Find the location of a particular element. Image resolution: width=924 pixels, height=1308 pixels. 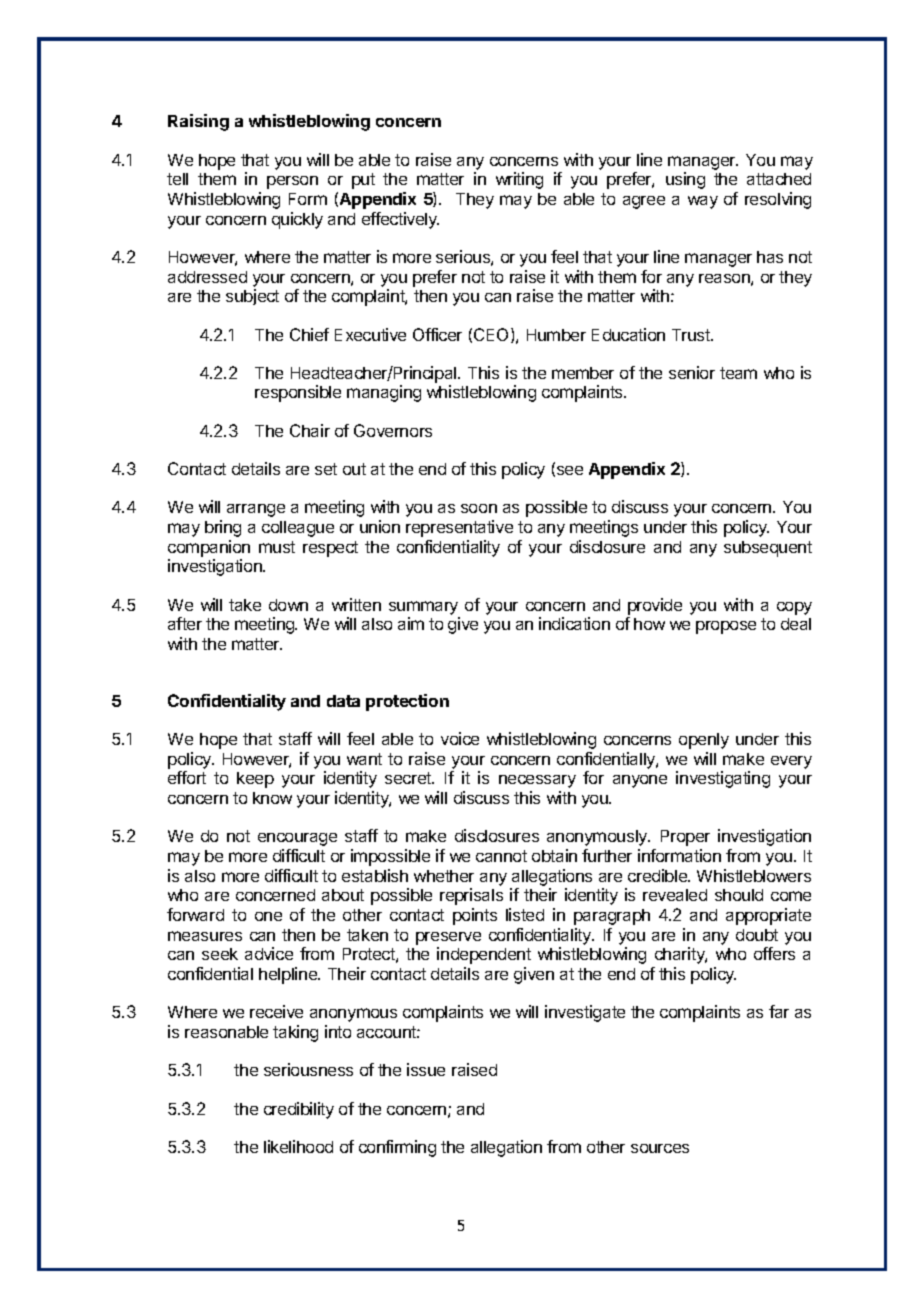

propose is located at coordinates (726, 627).
